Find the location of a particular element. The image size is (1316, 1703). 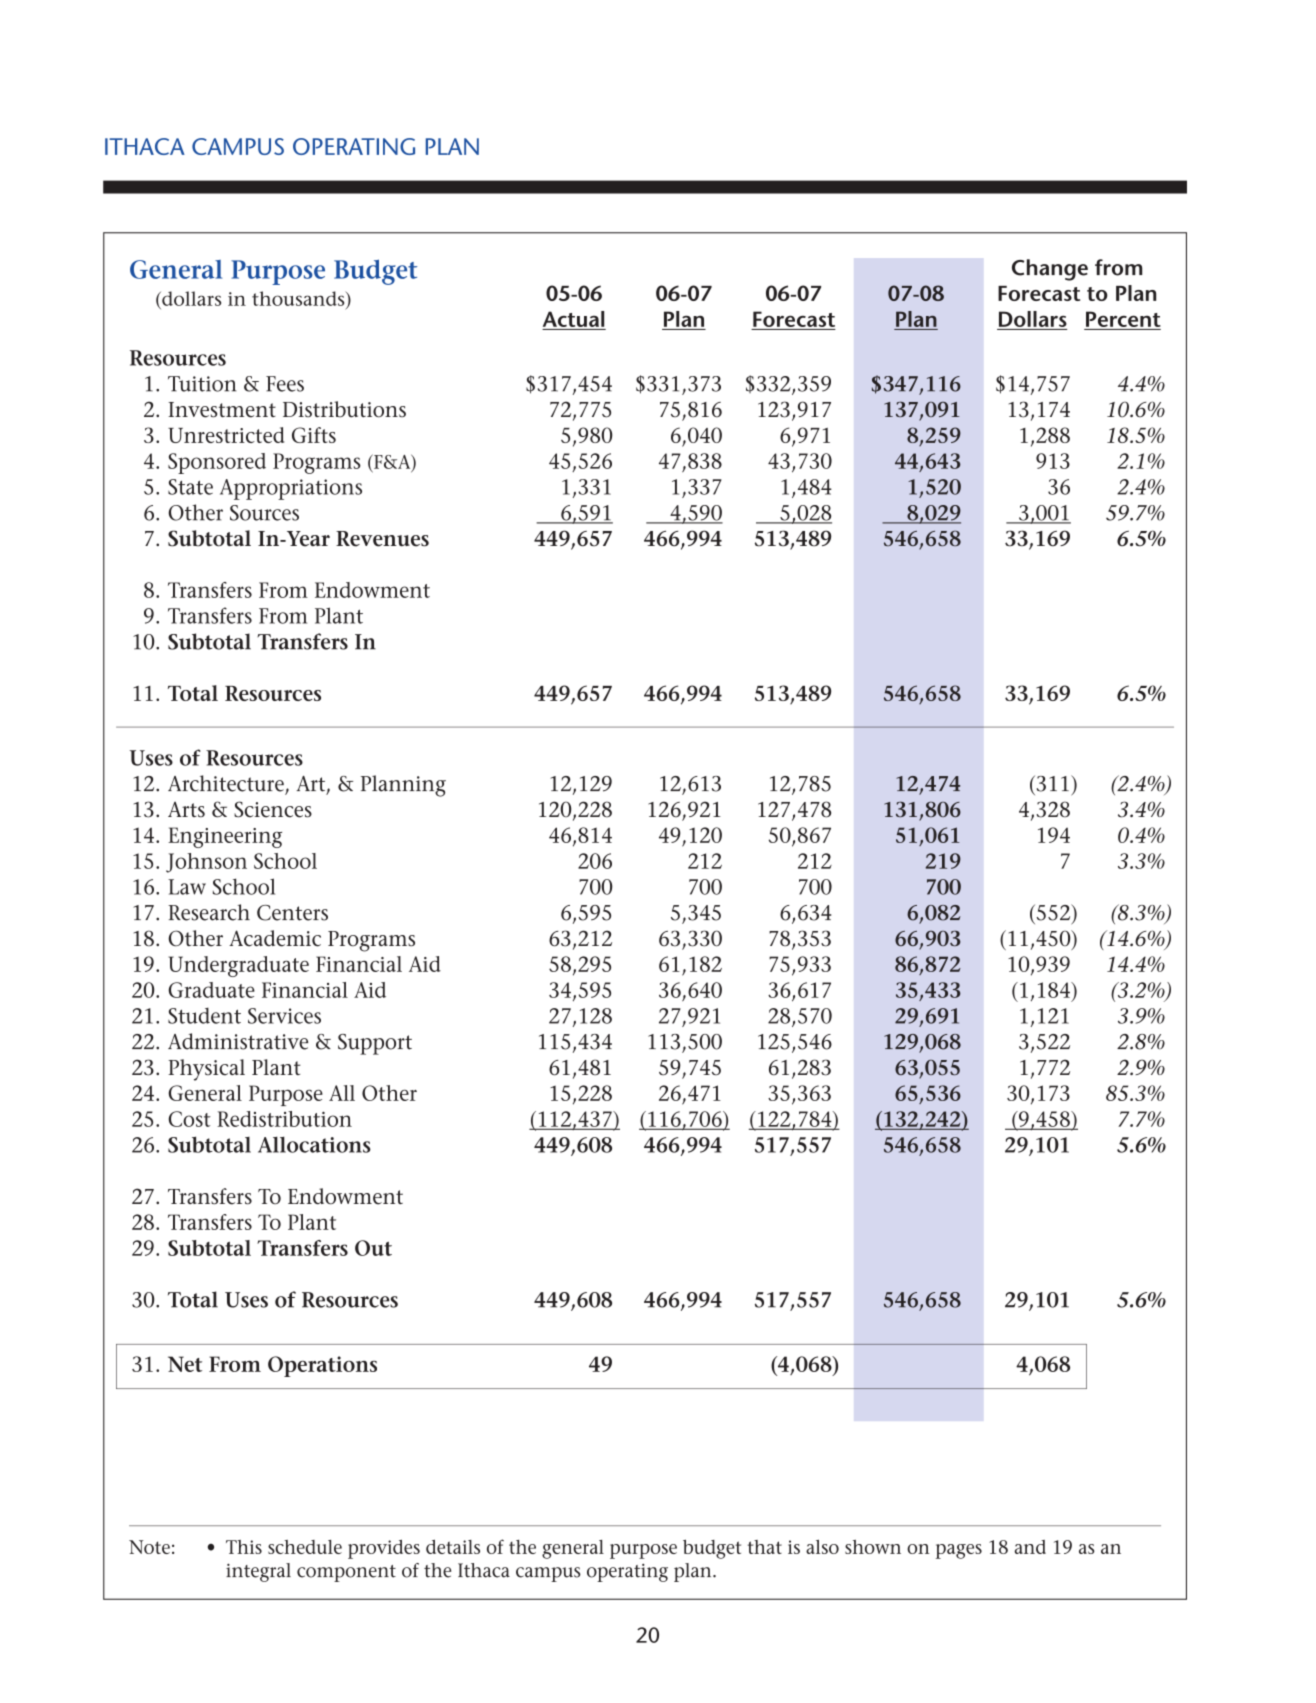

Actual is located at coordinates (573, 319).
